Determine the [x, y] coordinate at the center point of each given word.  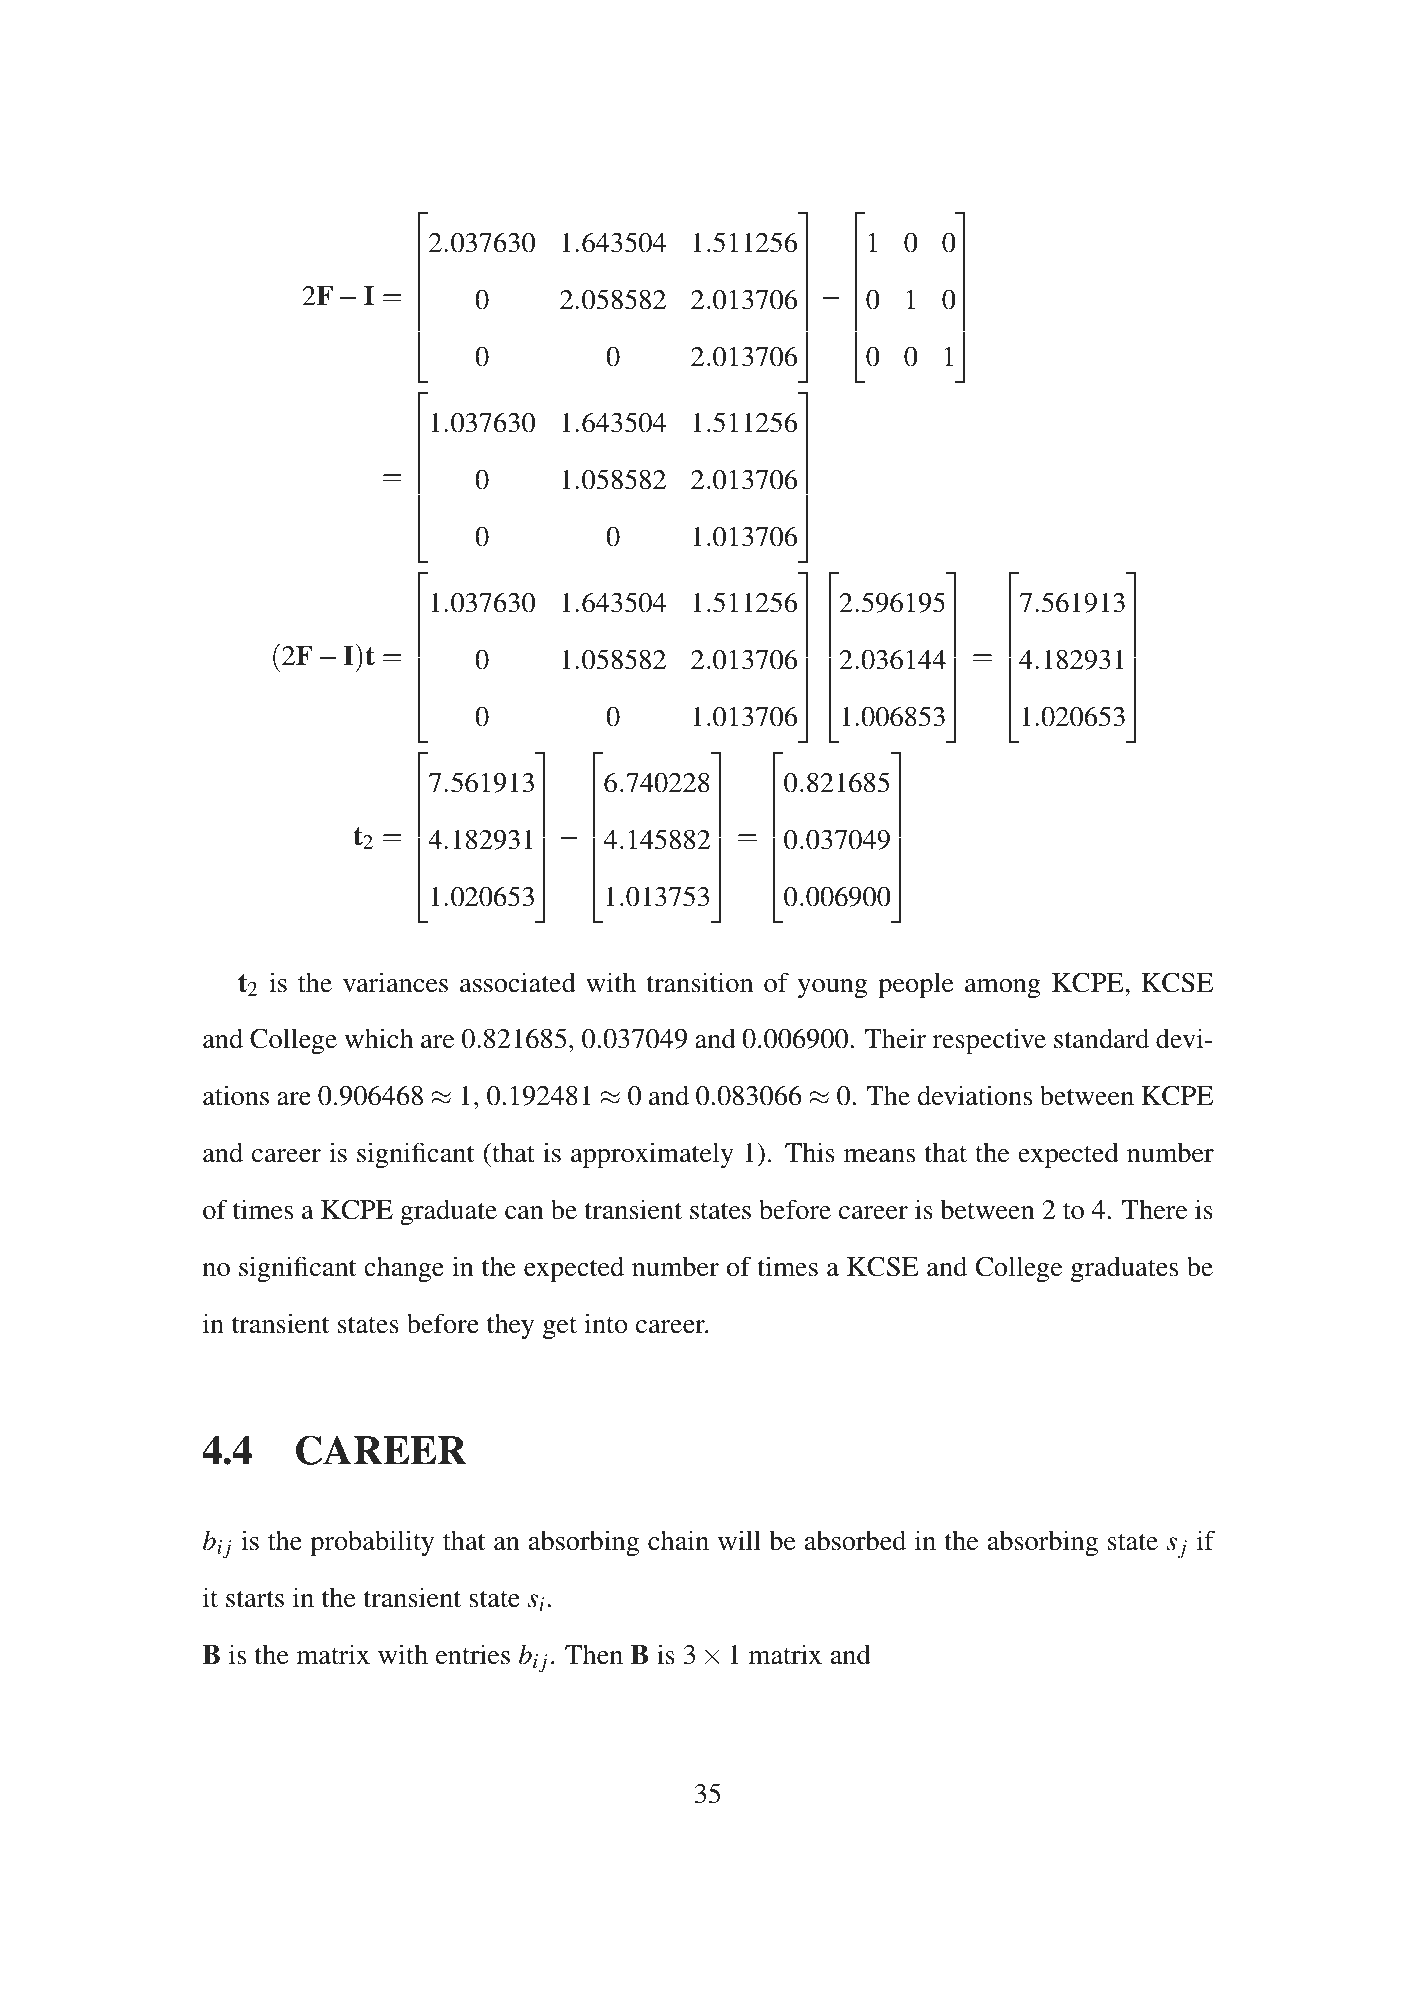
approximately [652, 1155]
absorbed [855, 1540]
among [1003, 988]
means [879, 1156]
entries [473, 1654]
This [810, 1152]
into [606, 1323]
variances [395, 982]
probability [372, 1543]
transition [700, 982]
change [404, 1269]
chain [678, 1540]
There [1154, 1210]
